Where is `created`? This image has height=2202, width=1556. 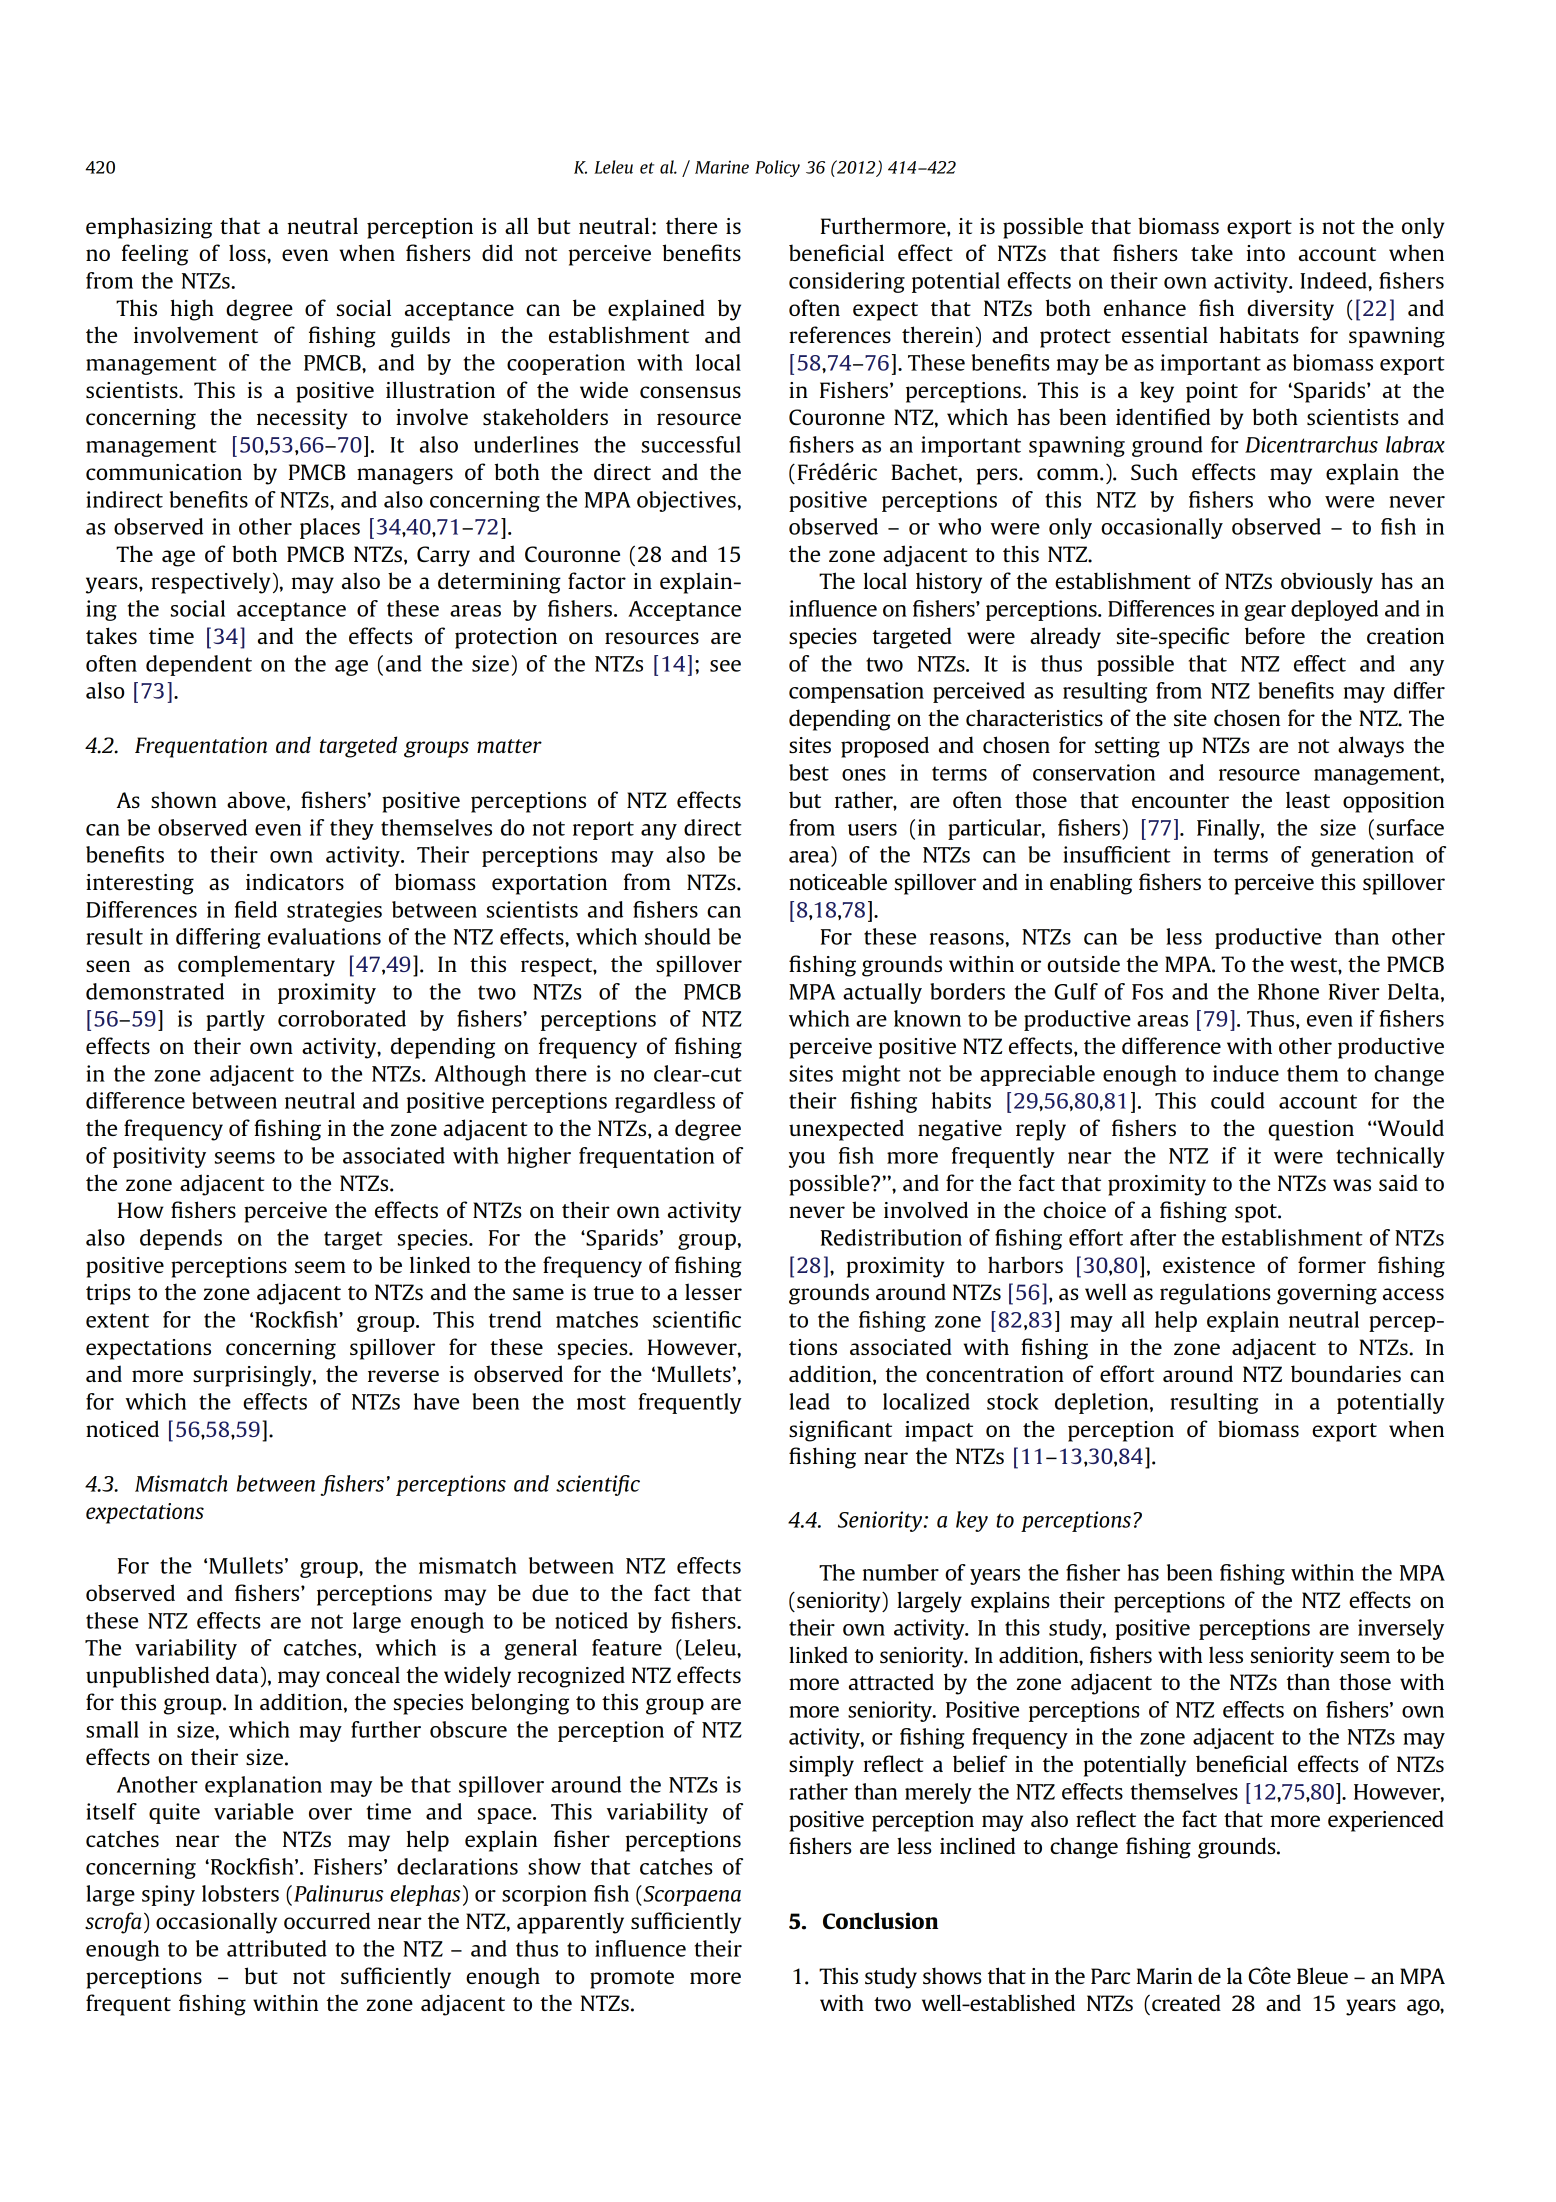 created is located at coordinates (1186, 2002).
